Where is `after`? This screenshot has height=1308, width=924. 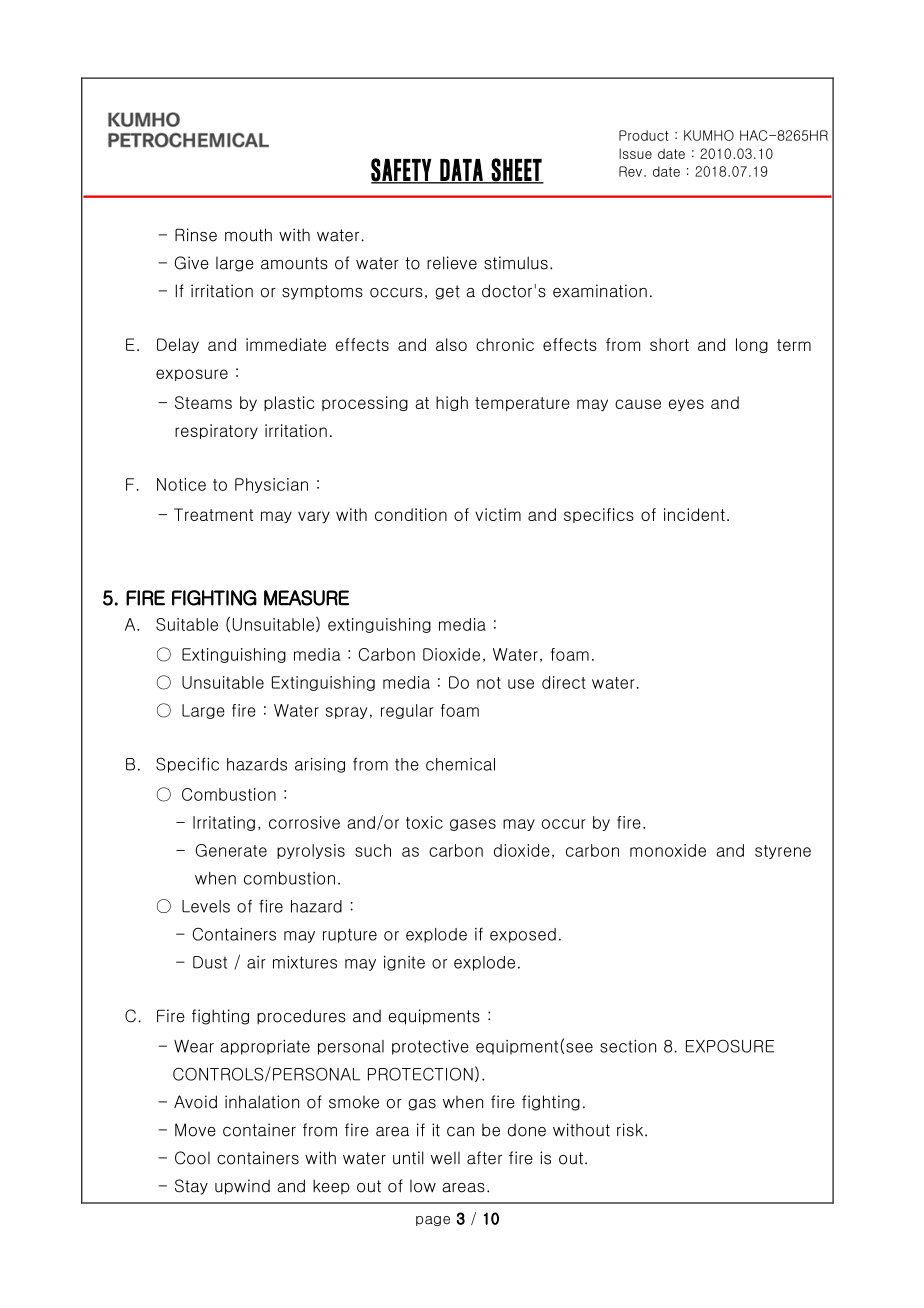 after is located at coordinates (484, 1158).
